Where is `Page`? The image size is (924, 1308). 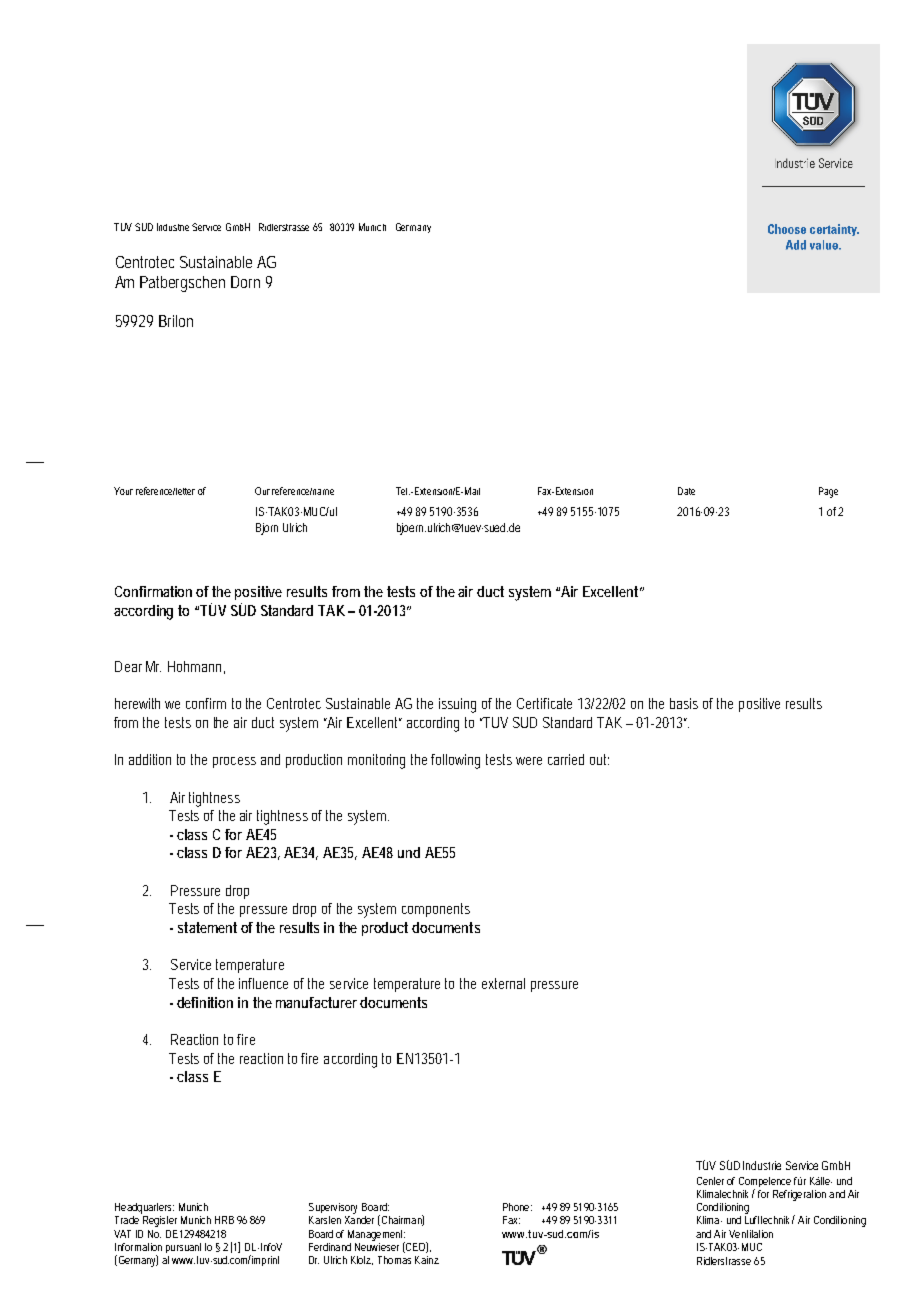
Page is located at coordinates (828, 492).
